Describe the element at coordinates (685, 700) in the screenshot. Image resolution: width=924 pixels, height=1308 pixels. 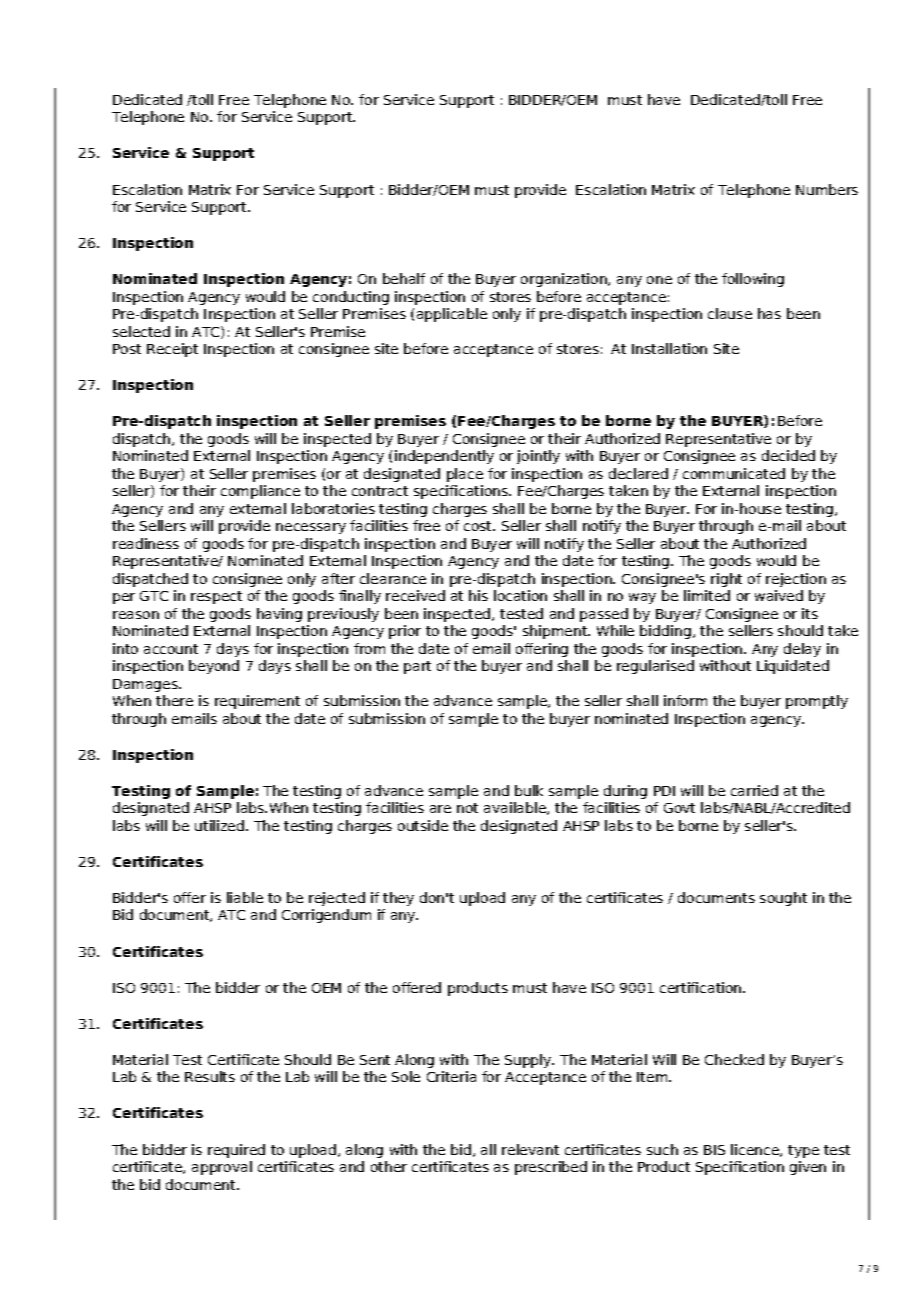
I see `inform` at that location.
